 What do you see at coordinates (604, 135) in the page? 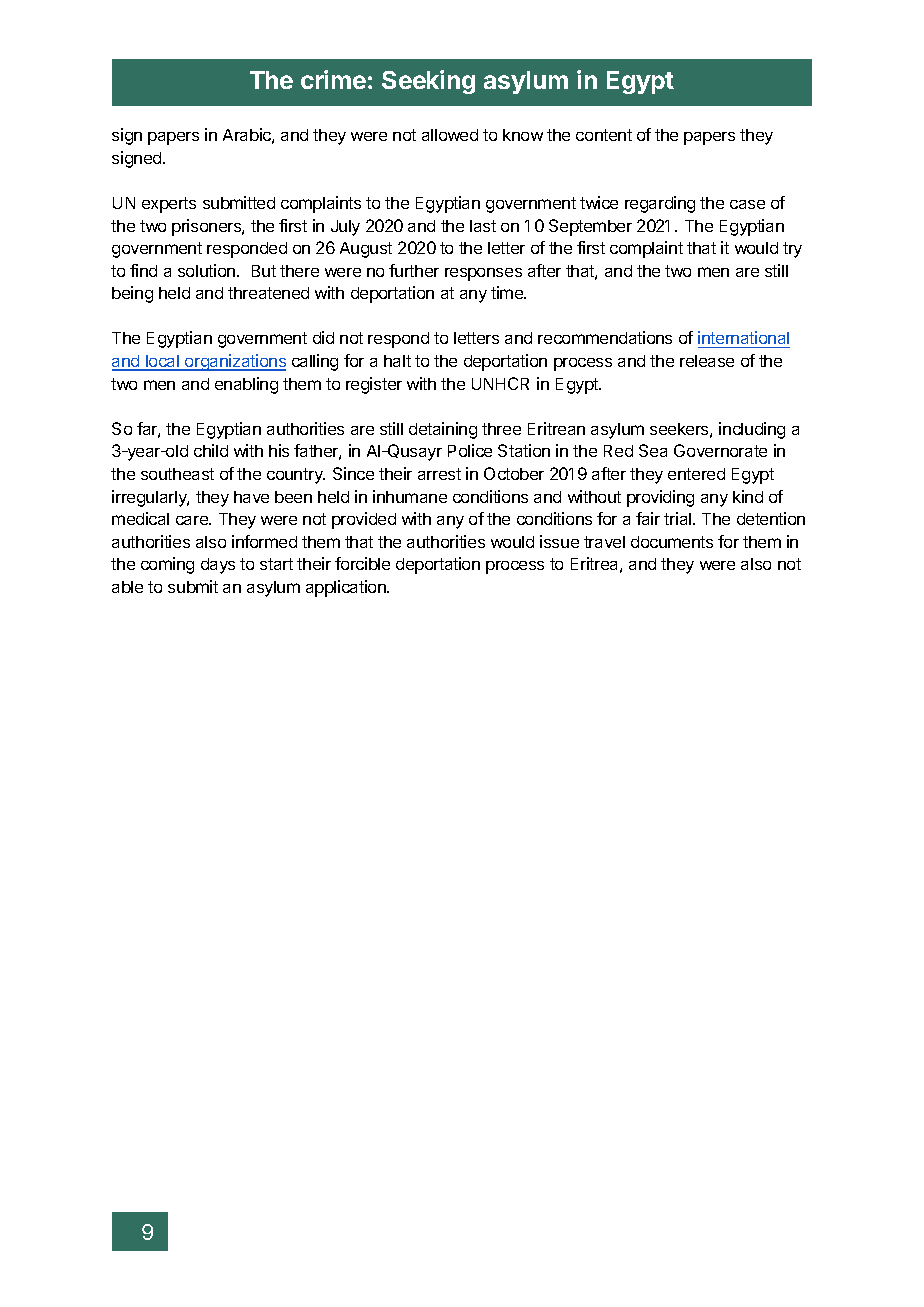
I see `content` at bounding box center [604, 135].
